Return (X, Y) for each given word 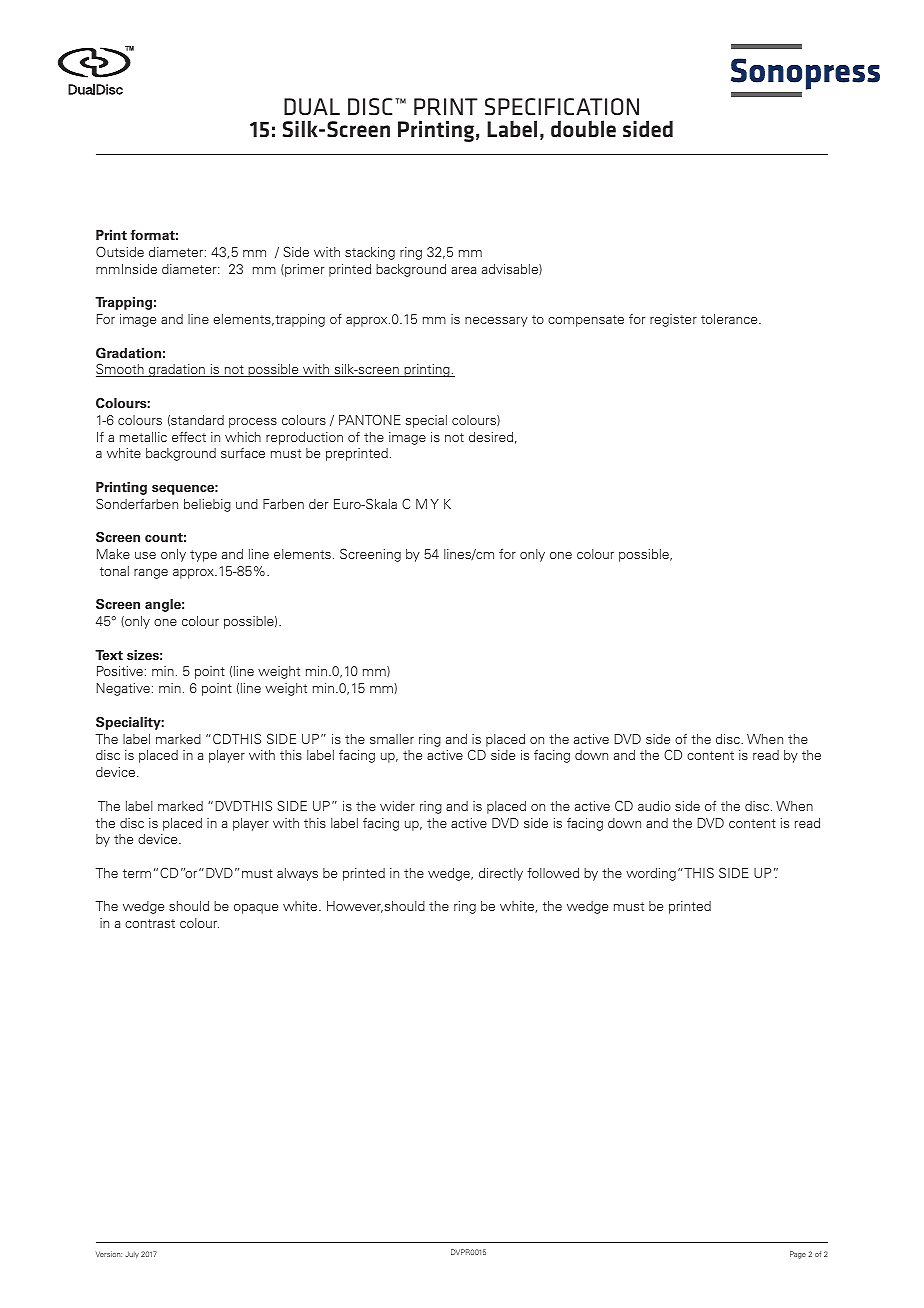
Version (109, 1254)
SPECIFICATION (562, 107)
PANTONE (370, 419)
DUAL (312, 106)
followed (553, 873)
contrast (150, 923)
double (583, 128)
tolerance (730, 319)
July (132, 1255)
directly (501, 874)
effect (189, 437)
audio (654, 806)
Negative (123, 689)
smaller (392, 739)
